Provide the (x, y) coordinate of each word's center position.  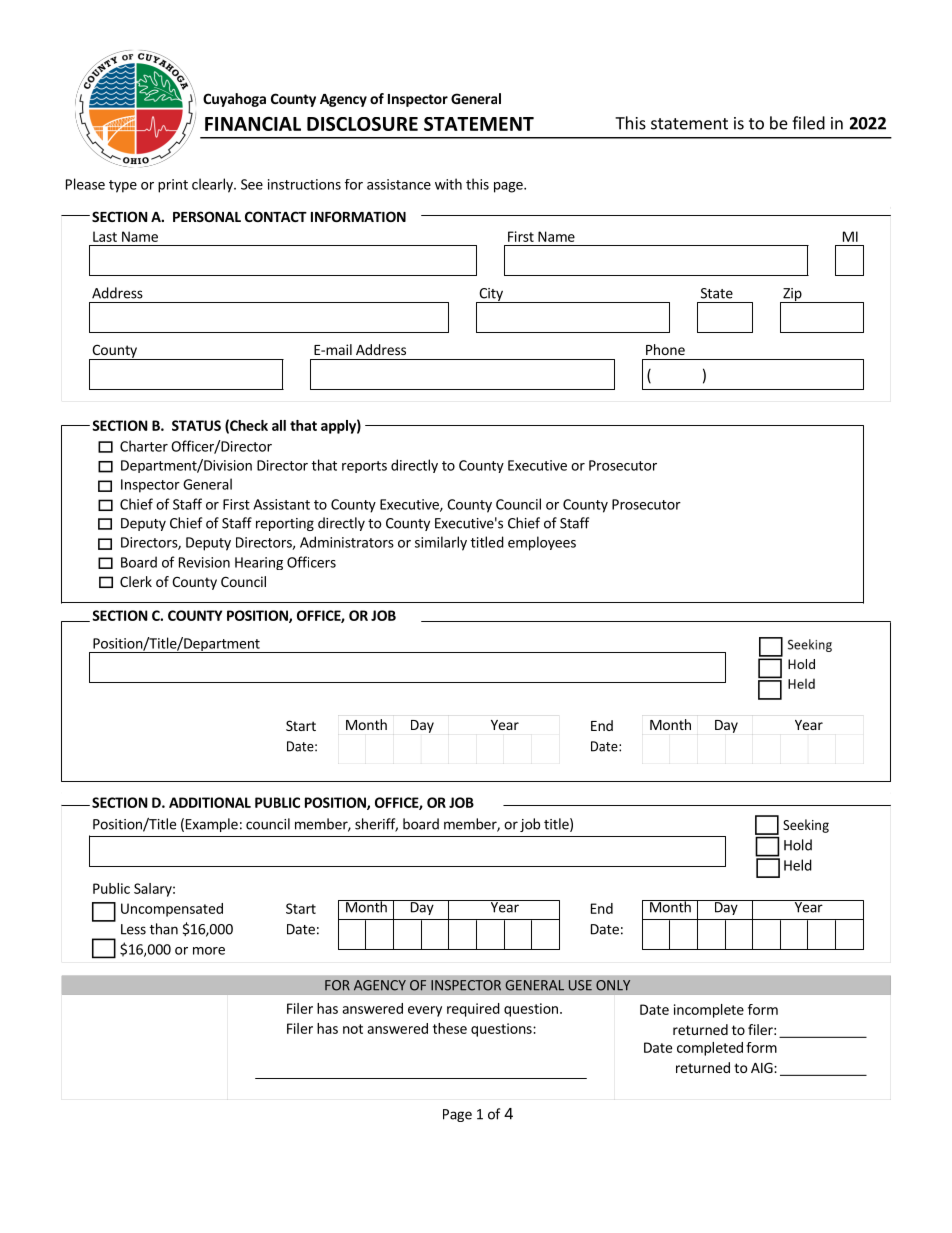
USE (580, 985)
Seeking (806, 826)
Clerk (136, 581)
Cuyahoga (234, 100)
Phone (665, 349)
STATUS (196, 425)
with (448, 184)
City (491, 295)
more (209, 951)
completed (710, 1049)
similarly (441, 543)
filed (808, 123)
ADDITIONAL (210, 802)
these (450, 1028)
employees (542, 543)
